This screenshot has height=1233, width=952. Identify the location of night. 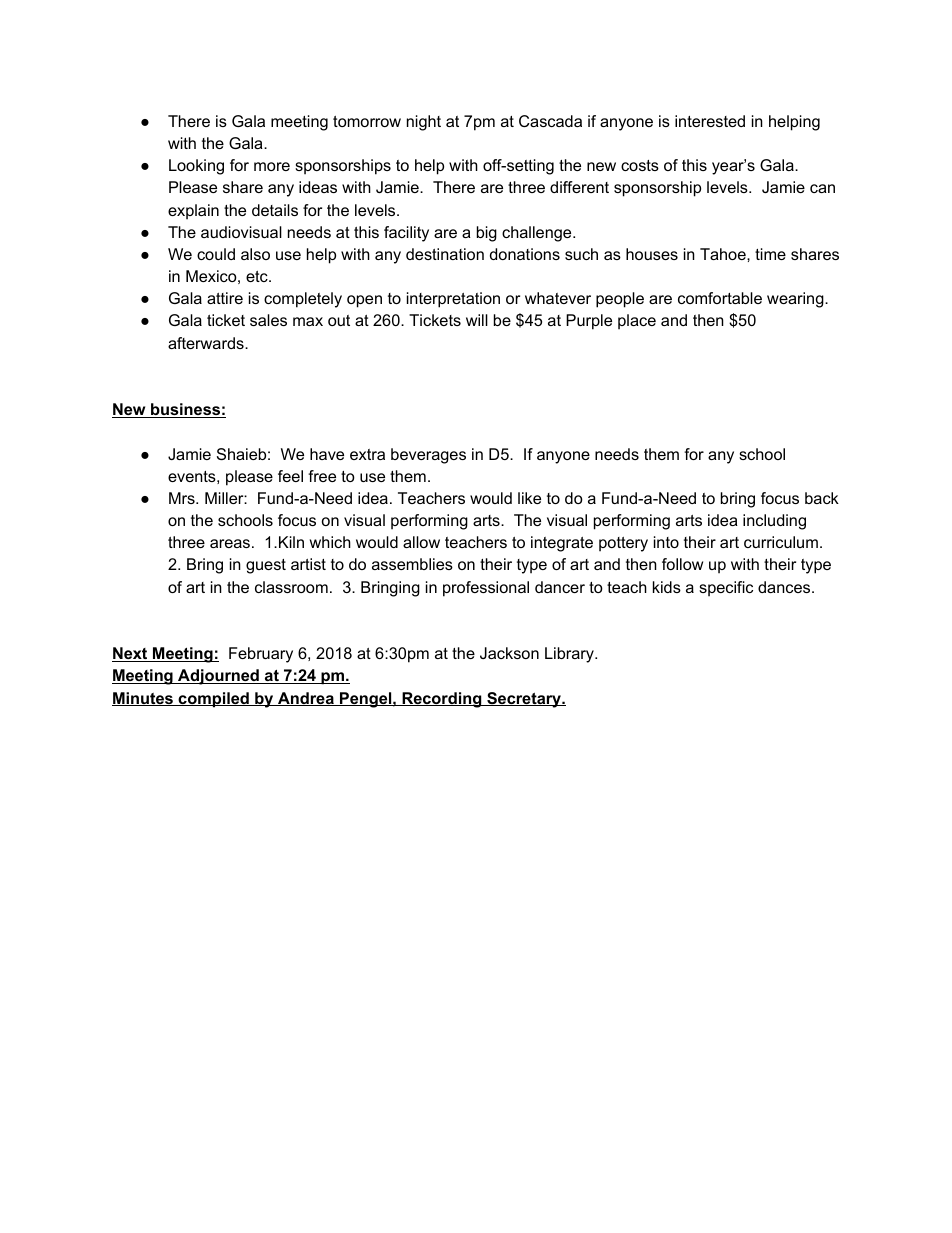
(424, 123).
